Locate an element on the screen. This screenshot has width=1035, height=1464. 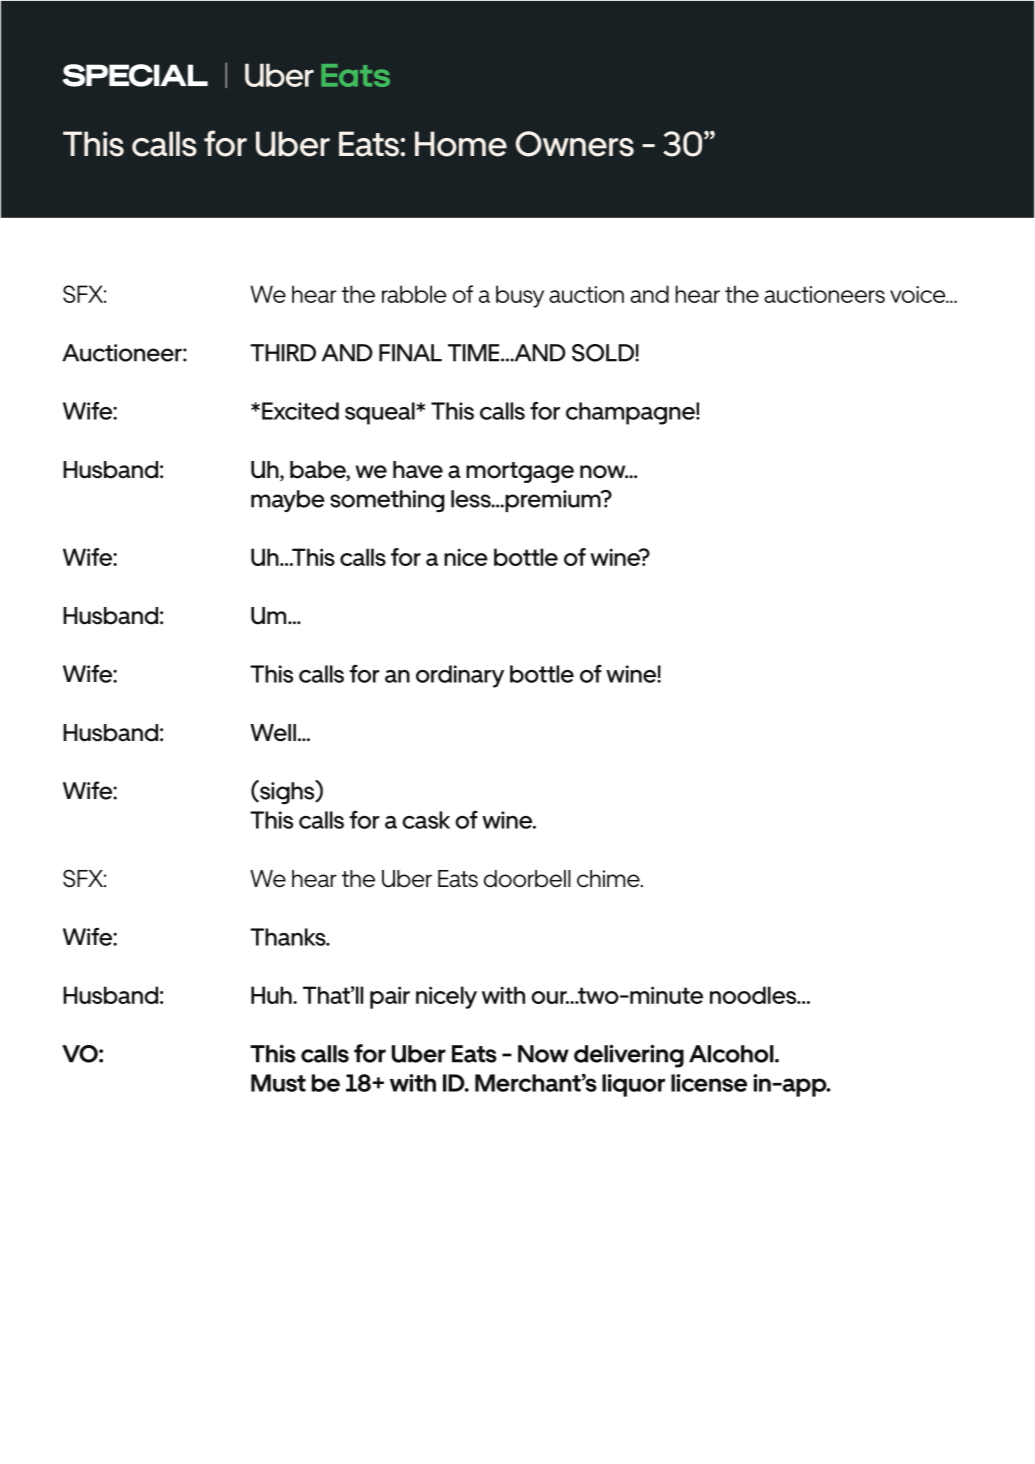
something is located at coordinates (387, 501).
